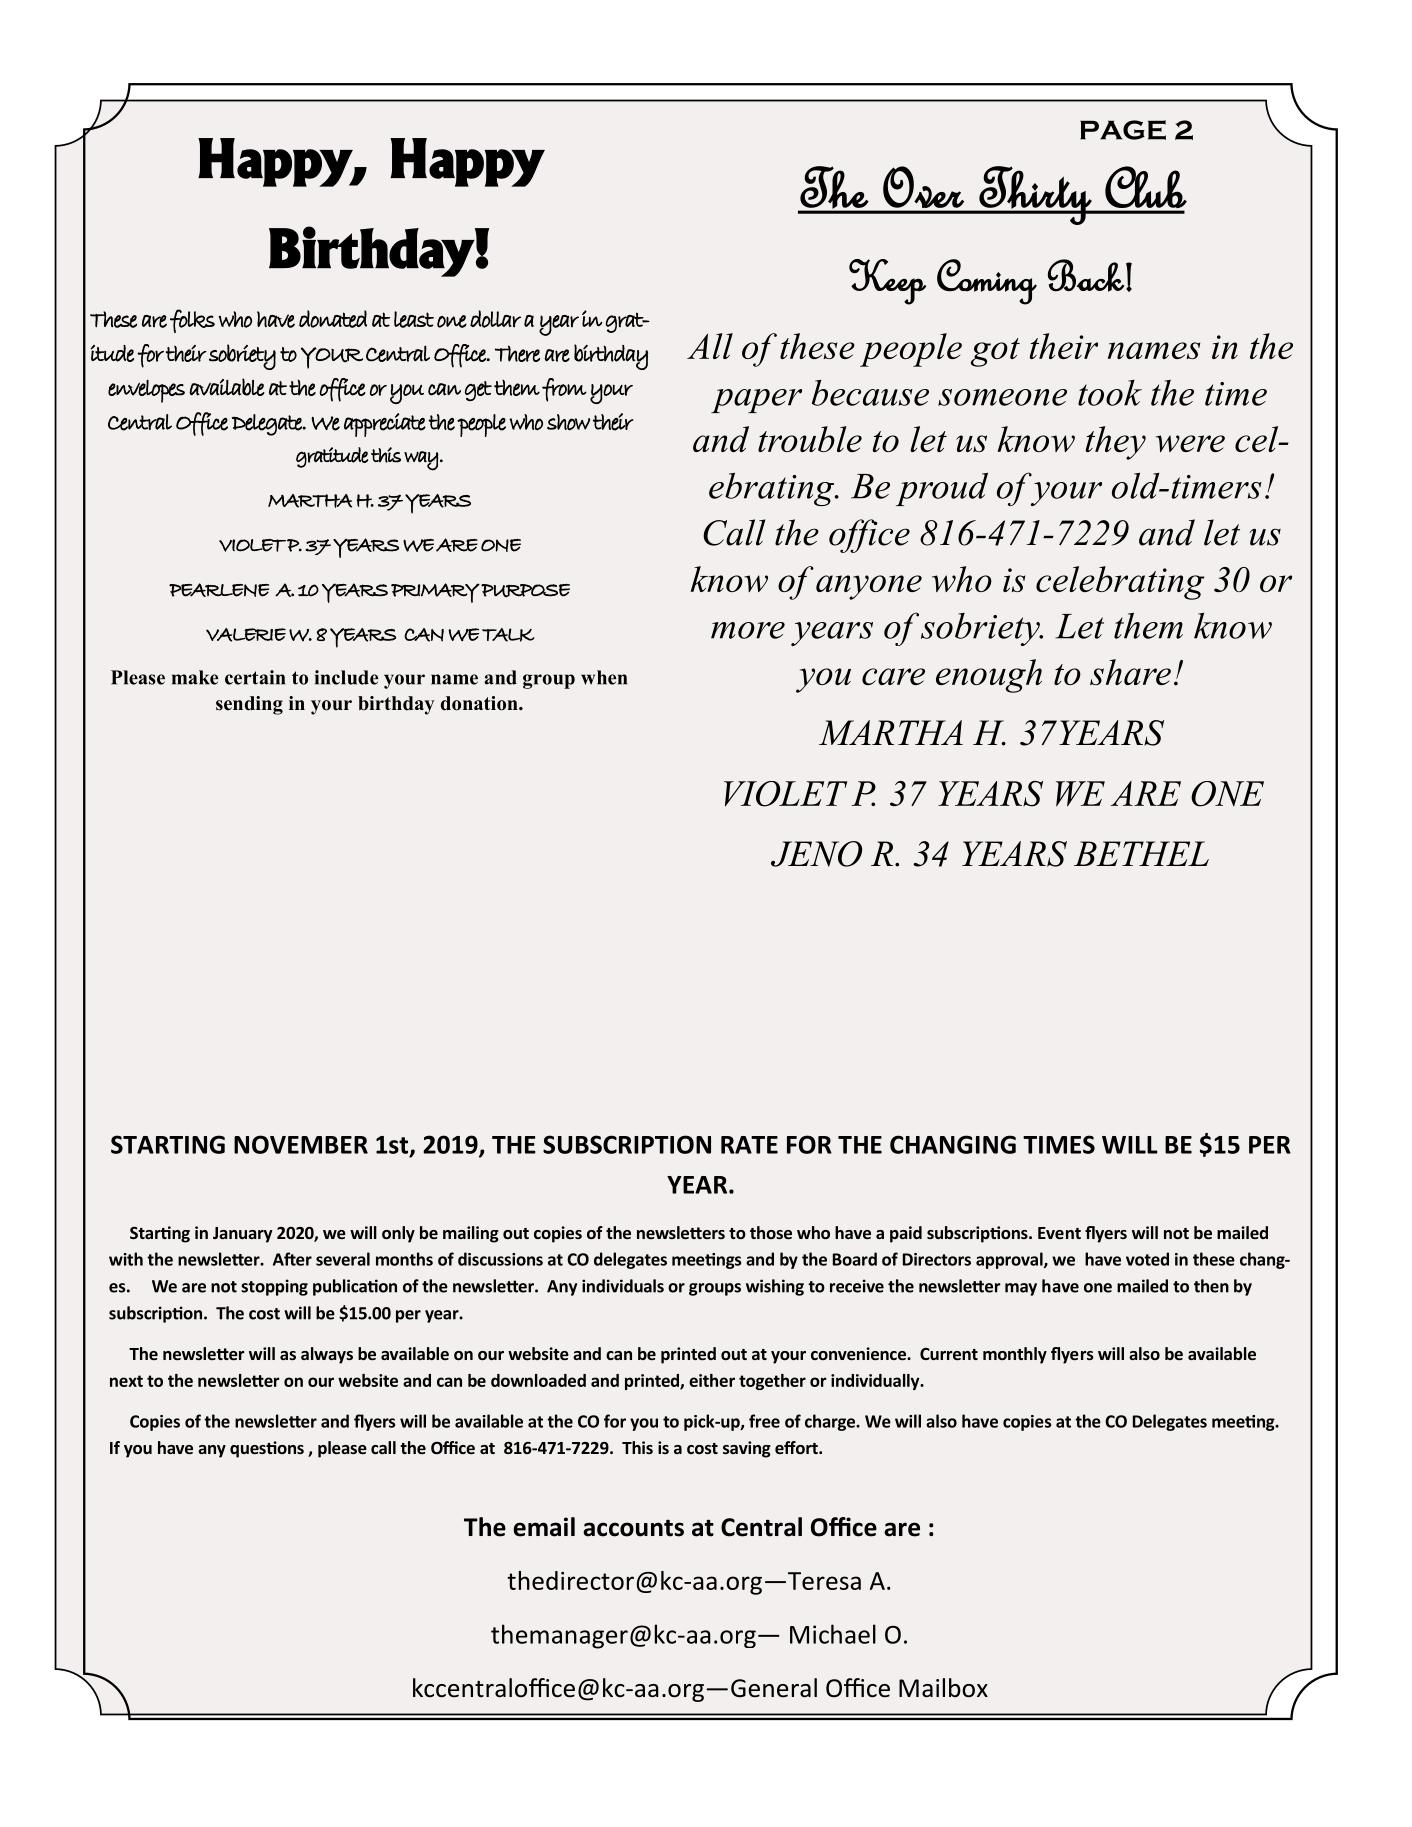  I want to click on Thirty, so click(1035, 195).
